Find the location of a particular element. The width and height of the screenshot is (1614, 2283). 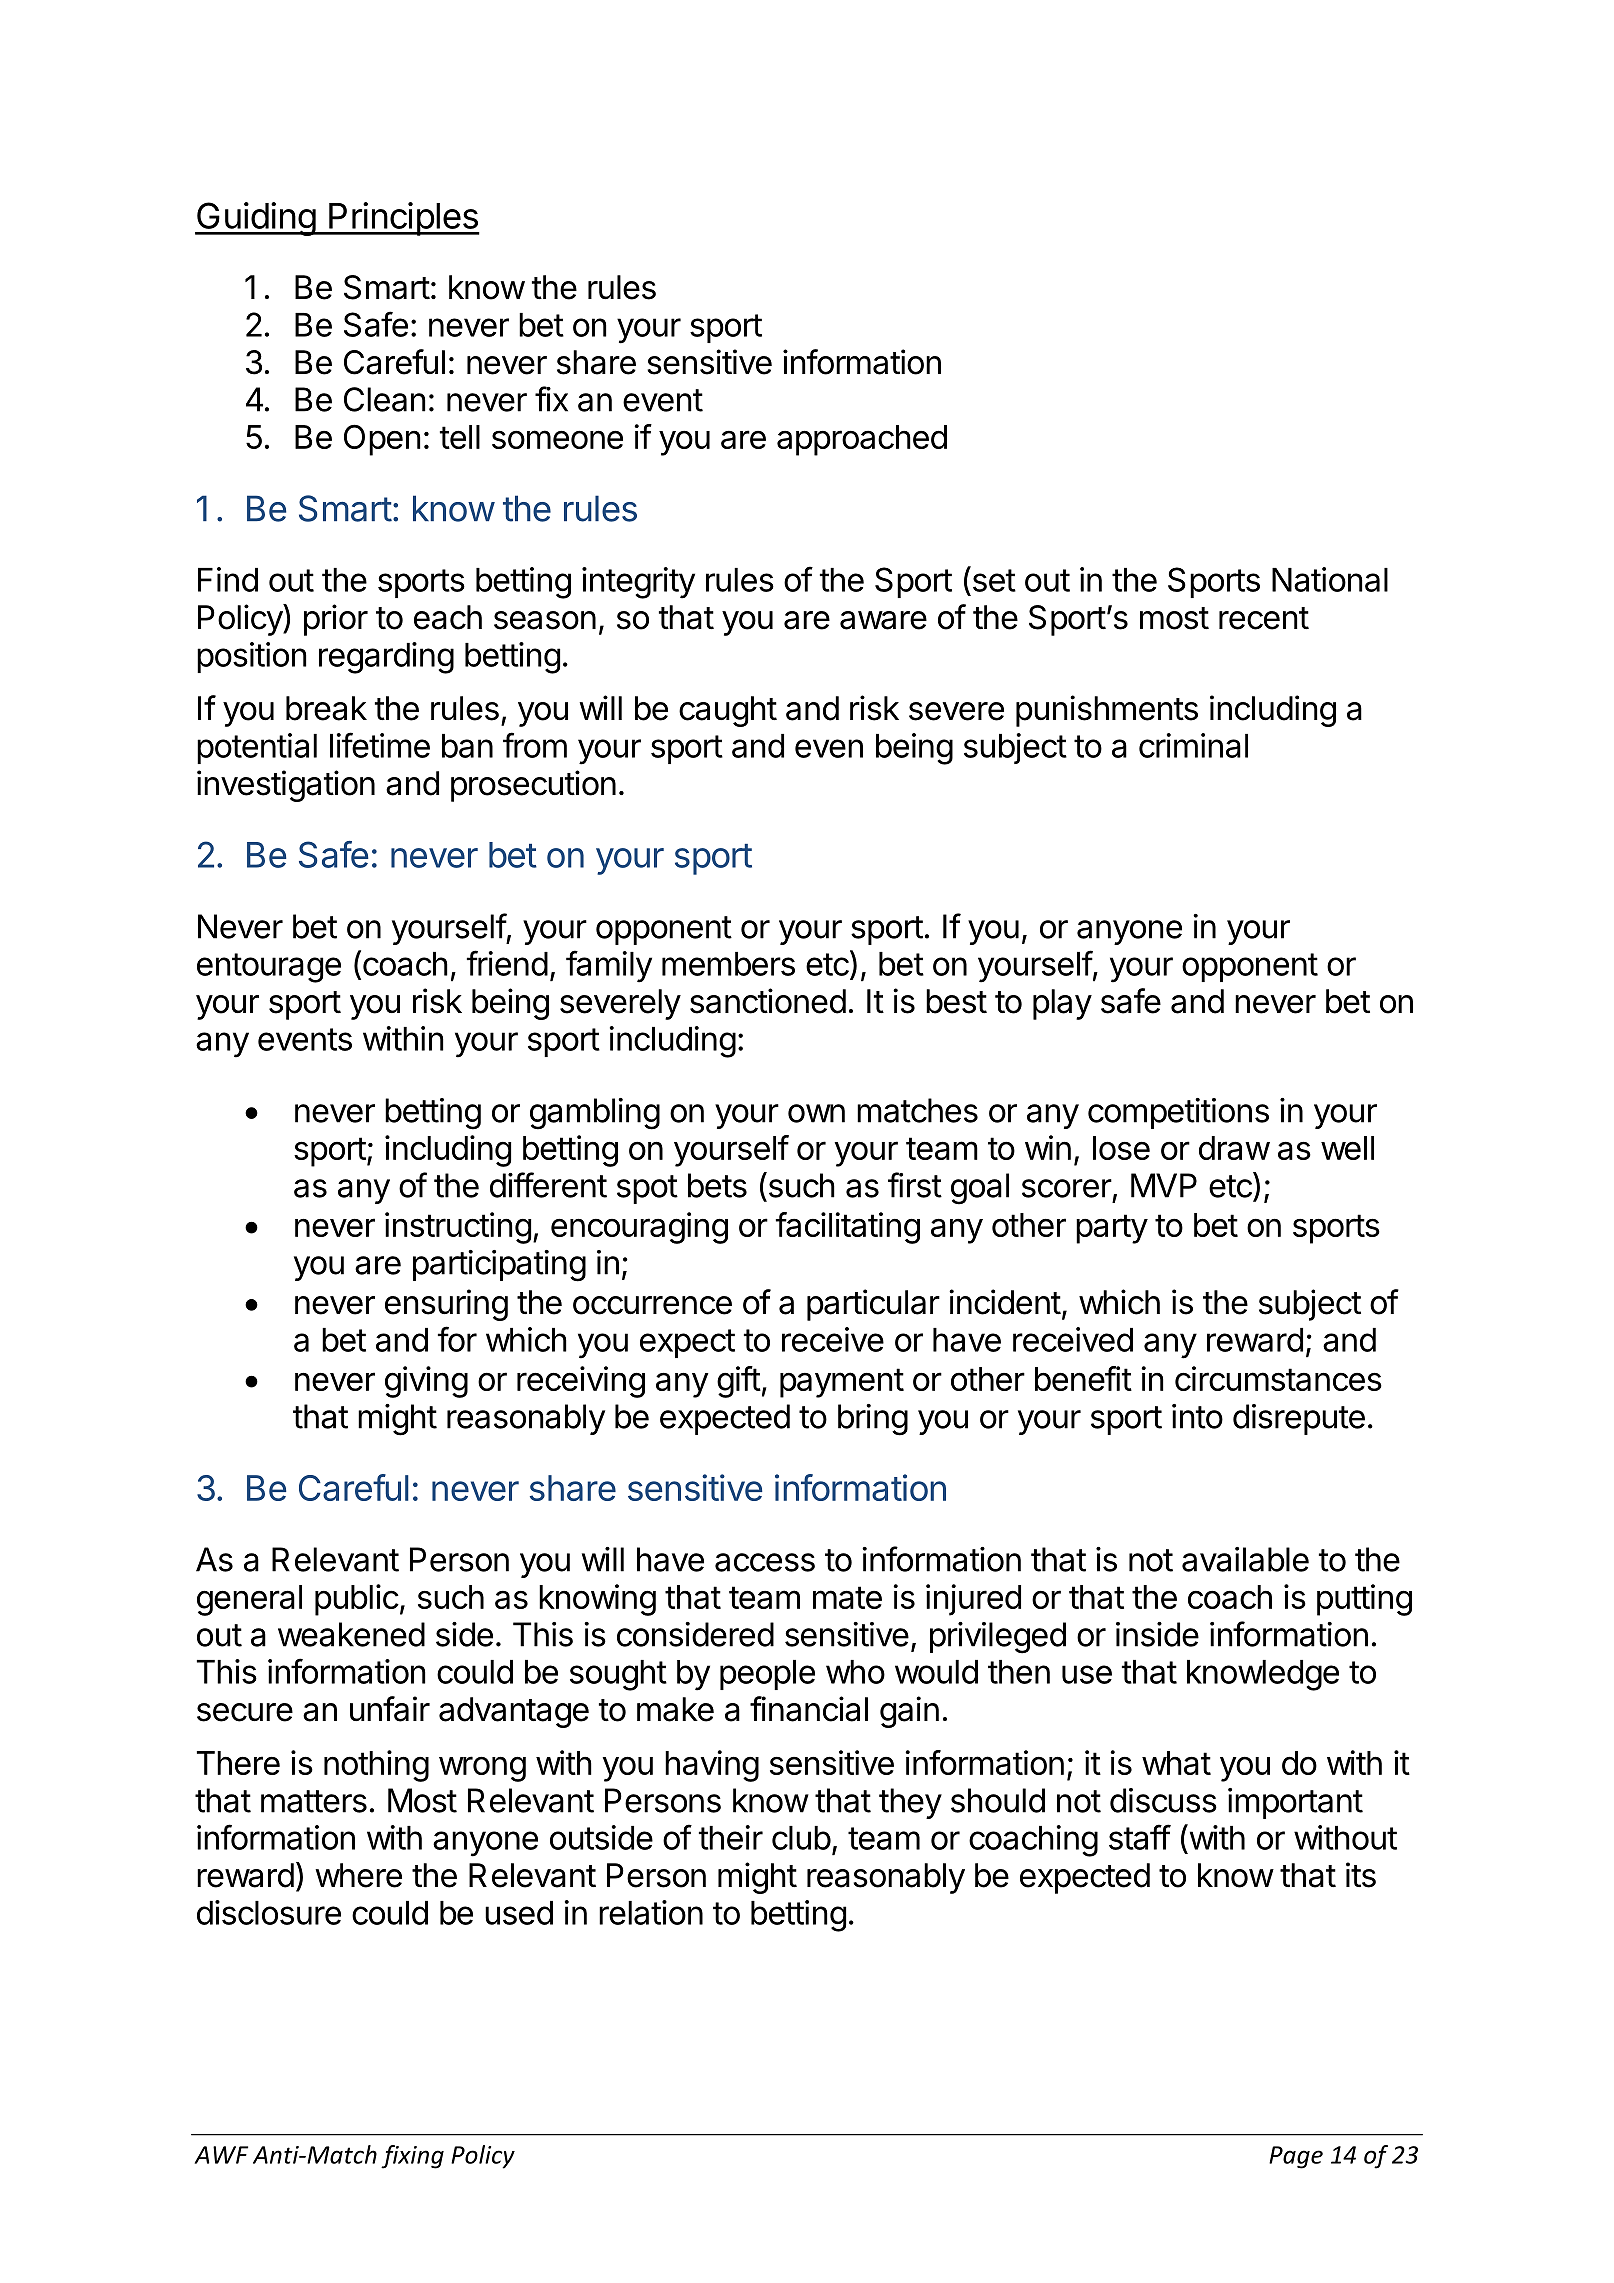

Principles is located at coordinates (403, 219).
